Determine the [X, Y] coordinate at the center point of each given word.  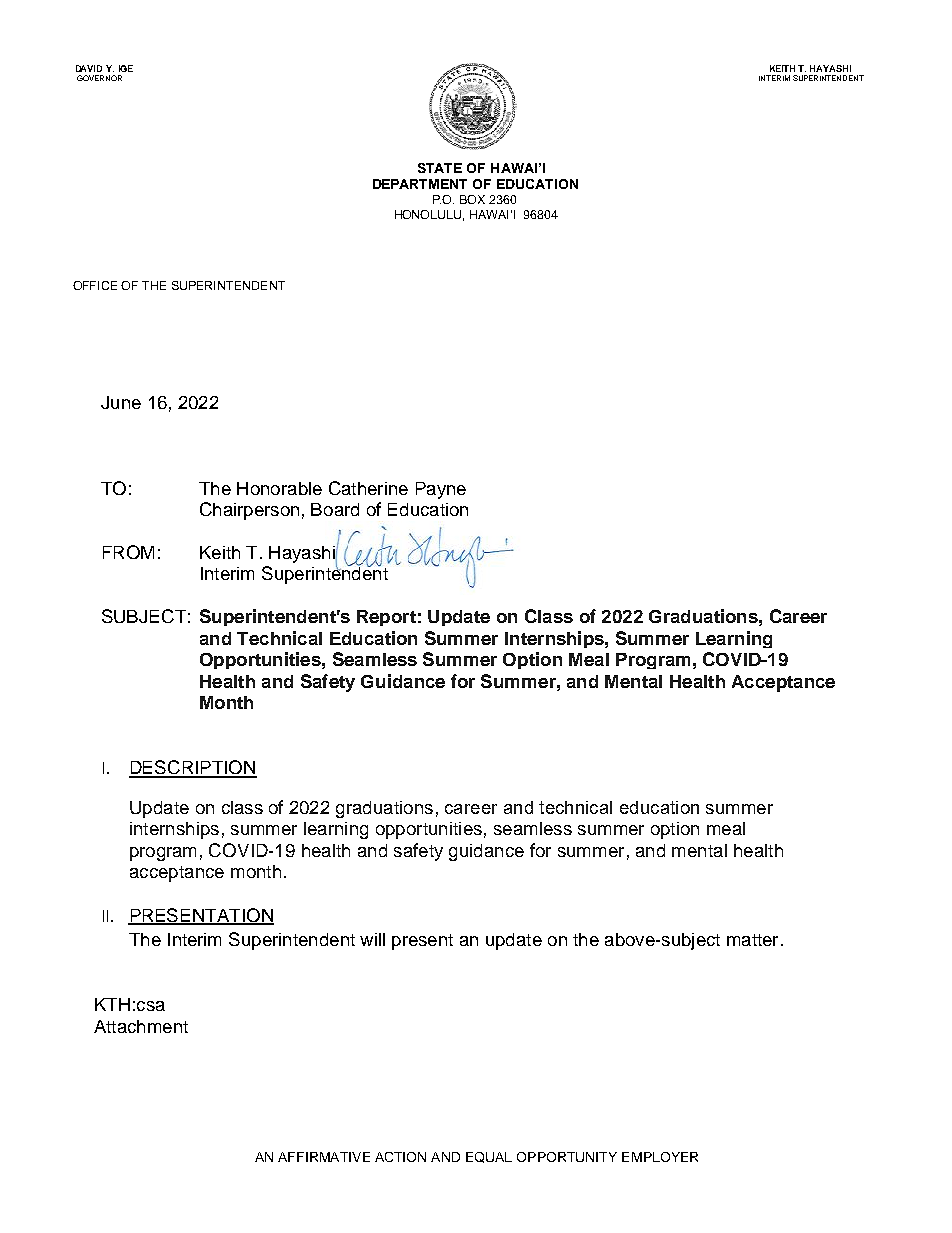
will [372, 939]
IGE [126, 68]
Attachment [141, 1026]
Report [386, 618]
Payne [441, 490]
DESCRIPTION [193, 768]
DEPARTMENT [420, 184]
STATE [440, 168]
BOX [472, 199]
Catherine [368, 488]
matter [752, 940]
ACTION [400, 1157]
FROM [128, 552]
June [121, 402]
